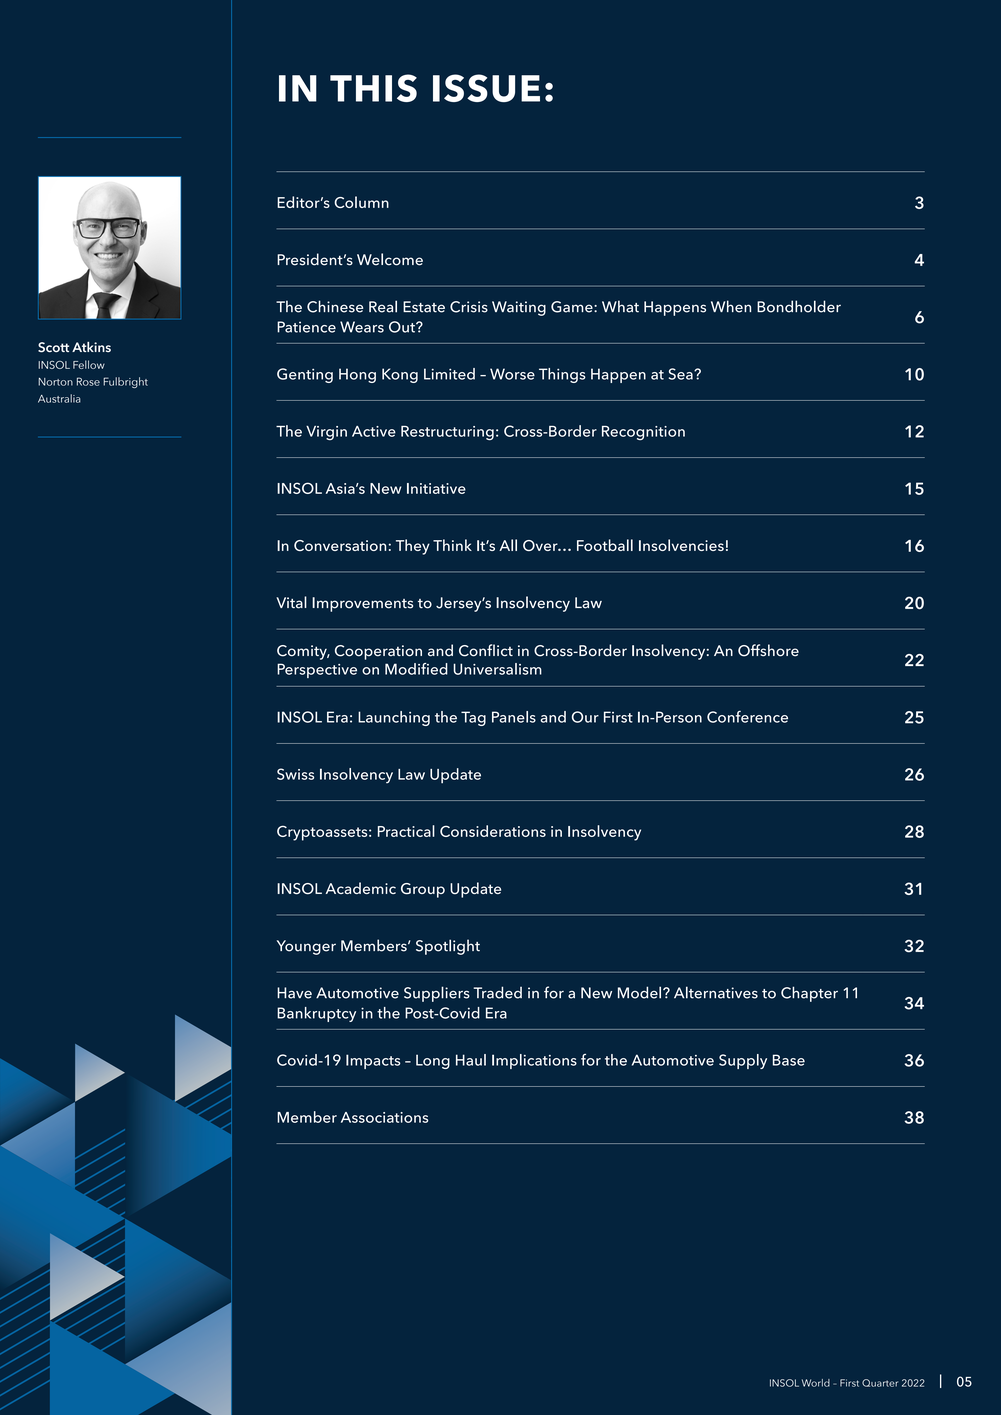  What do you see at coordinates (447, 433) in the image?
I see `Restructuring` at bounding box center [447, 433].
